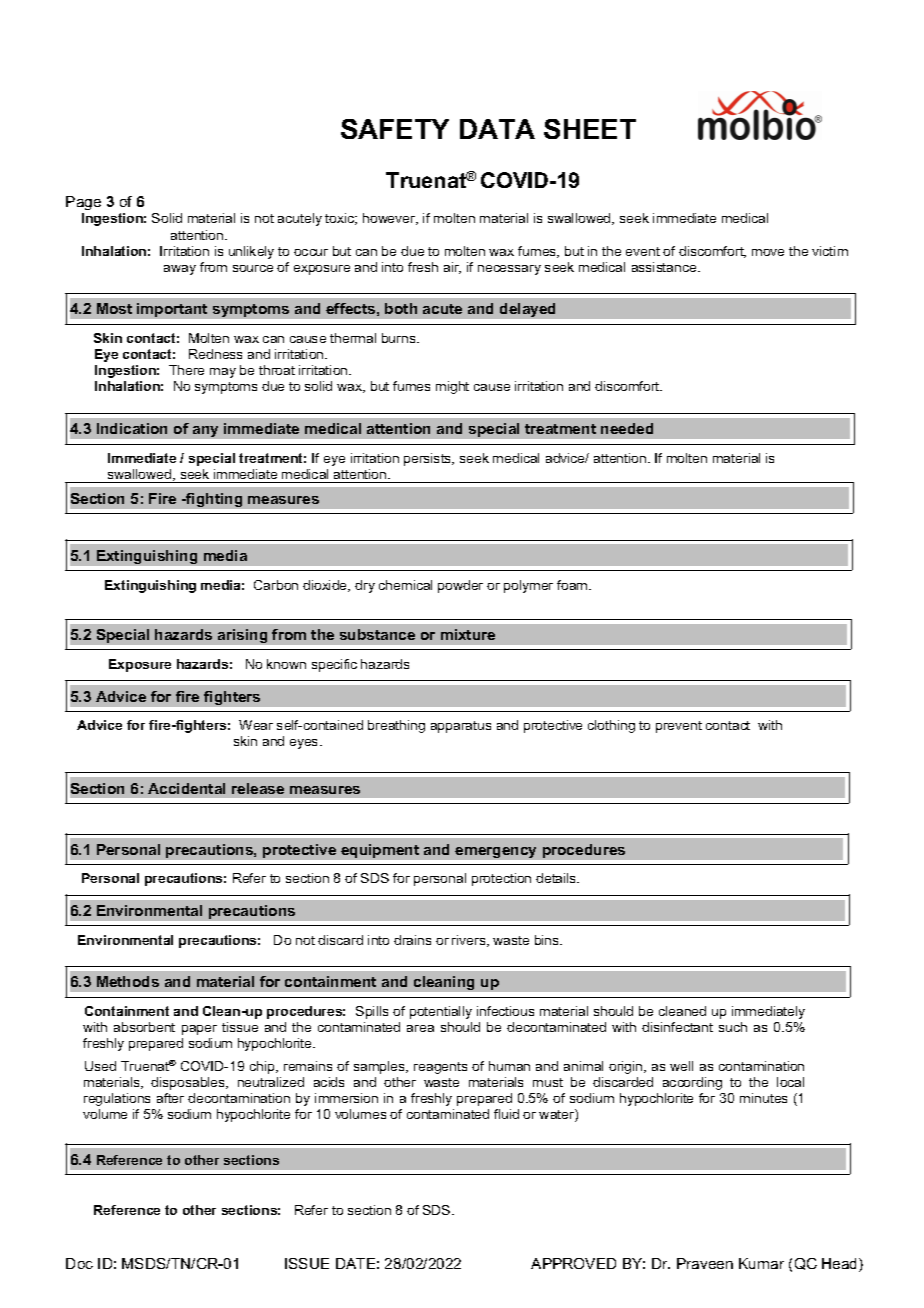 The image size is (924, 1308). What do you see at coordinates (461, 727) in the screenshot?
I see `apparatus` at bounding box center [461, 727].
